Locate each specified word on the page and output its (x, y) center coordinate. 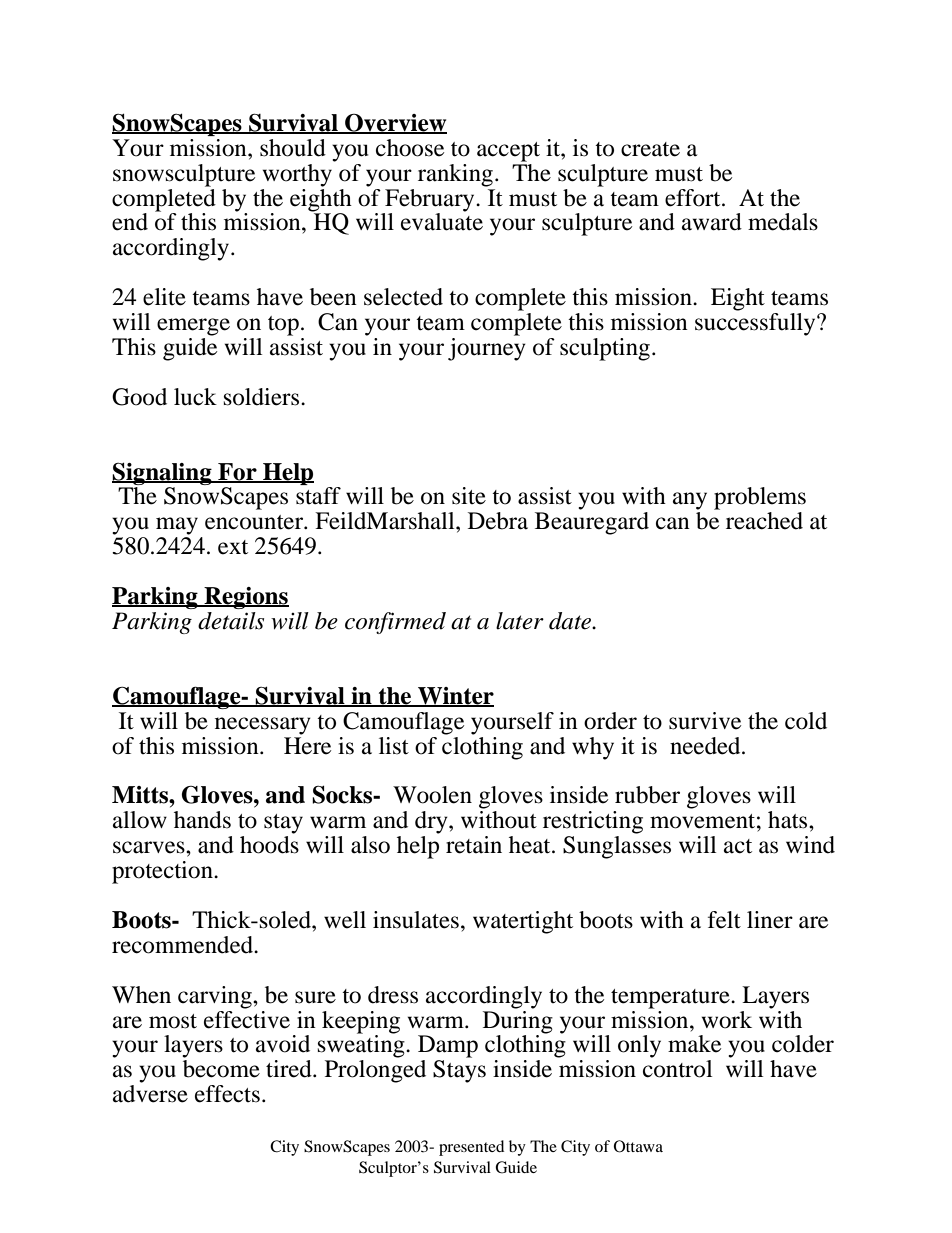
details (231, 621)
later (520, 621)
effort (694, 198)
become (221, 1069)
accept (508, 152)
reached (764, 521)
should (293, 148)
